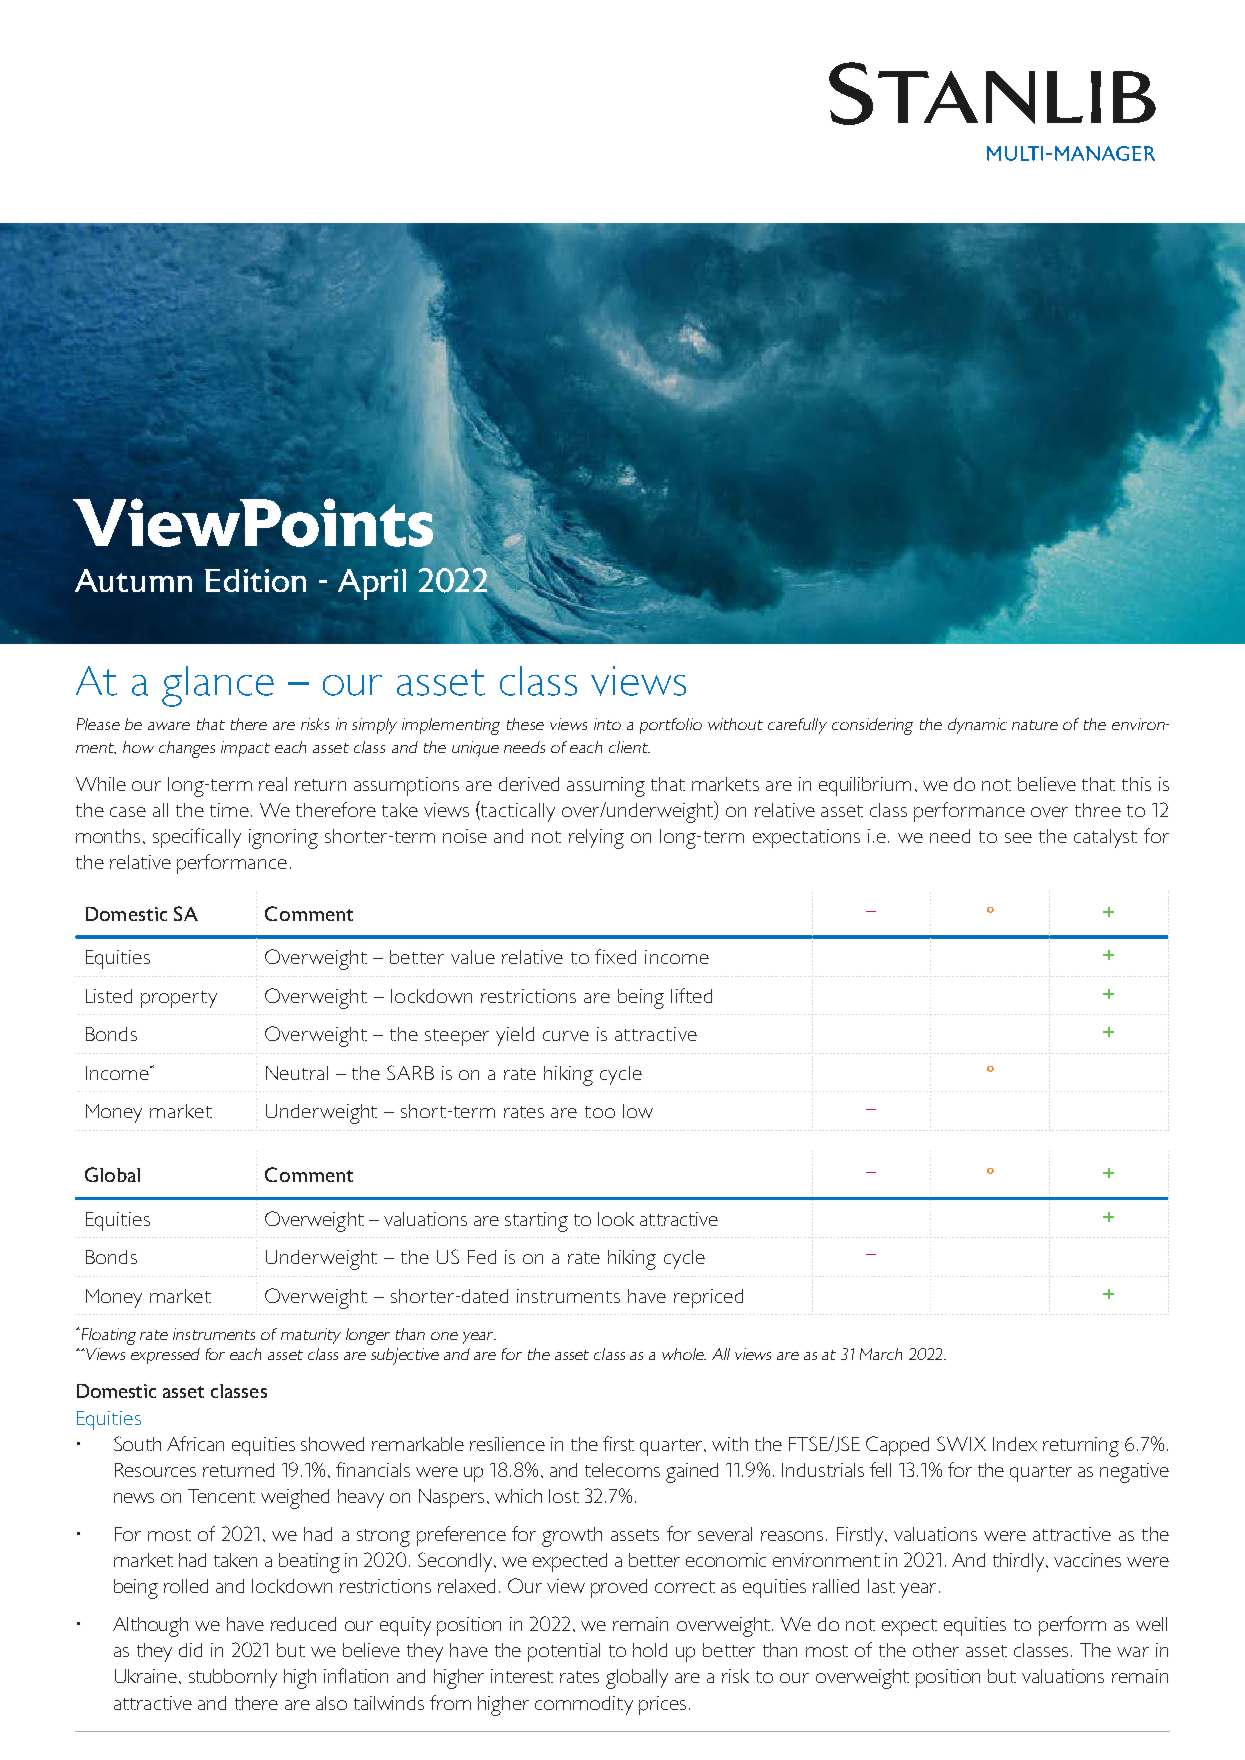  I want to click on property, so click(179, 999).
